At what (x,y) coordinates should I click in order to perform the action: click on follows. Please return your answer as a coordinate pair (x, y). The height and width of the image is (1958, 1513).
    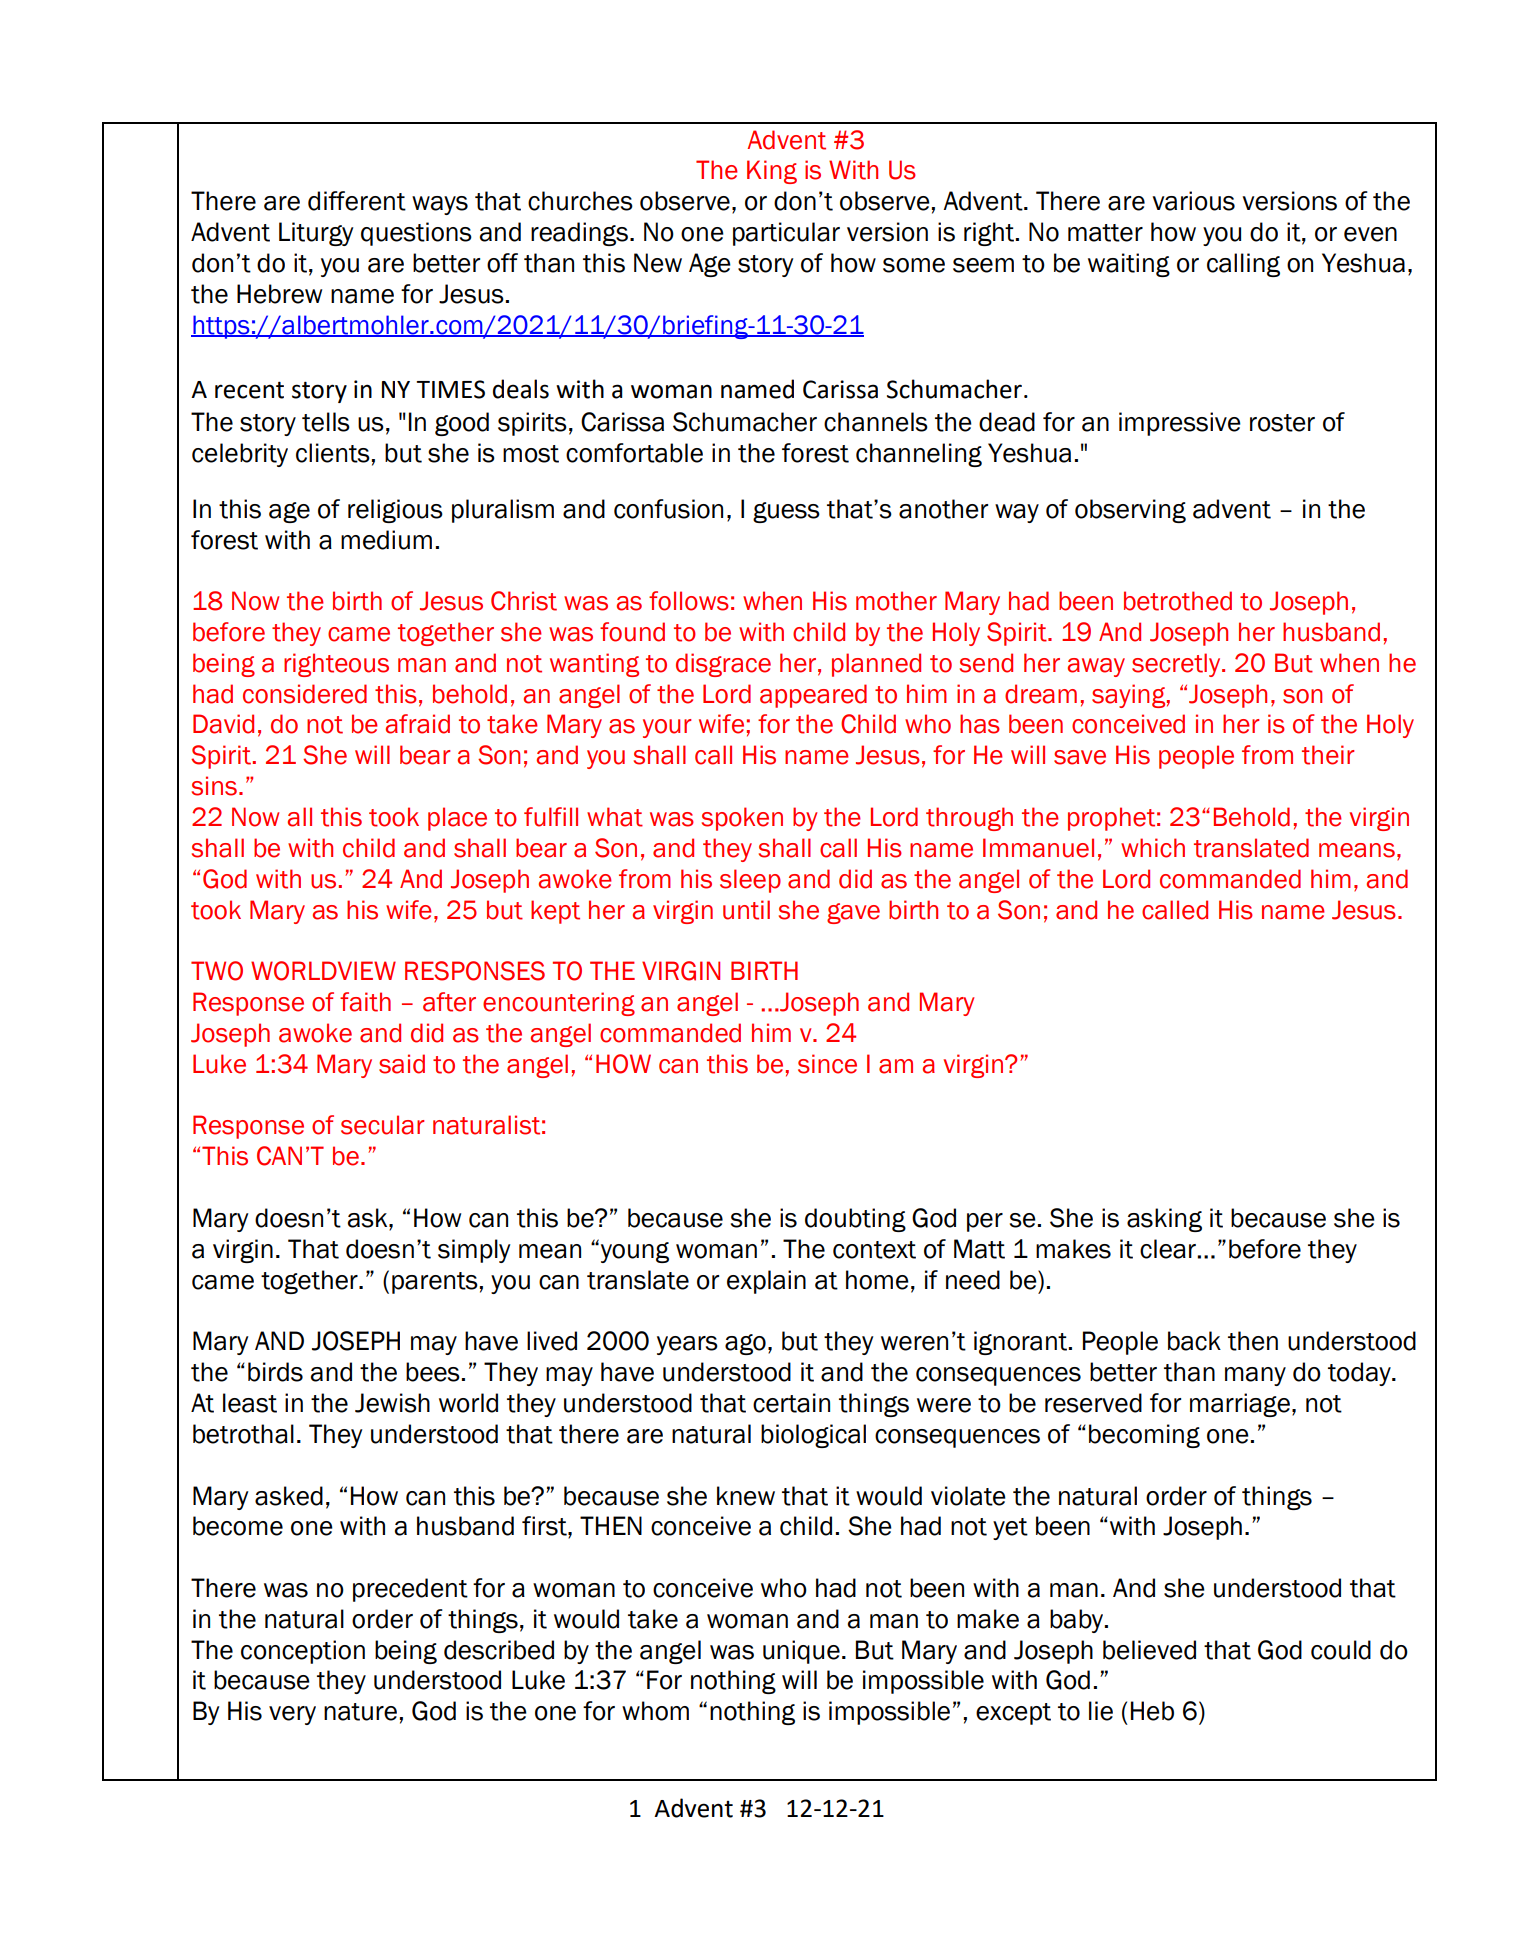
    Looking at the image, I should click on (689, 601).
